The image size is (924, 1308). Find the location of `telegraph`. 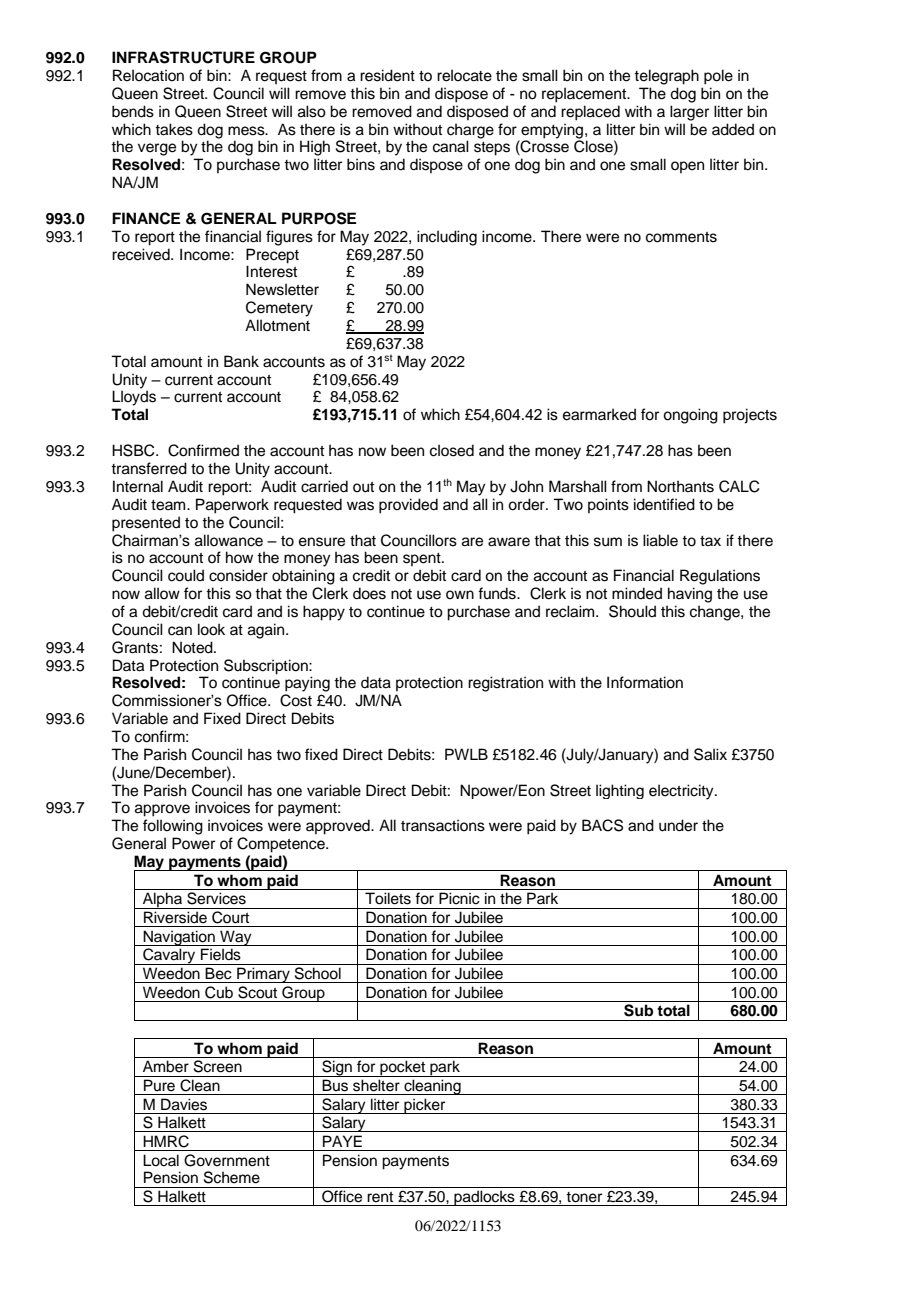

telegraph is located at coordinates (666, 77).
